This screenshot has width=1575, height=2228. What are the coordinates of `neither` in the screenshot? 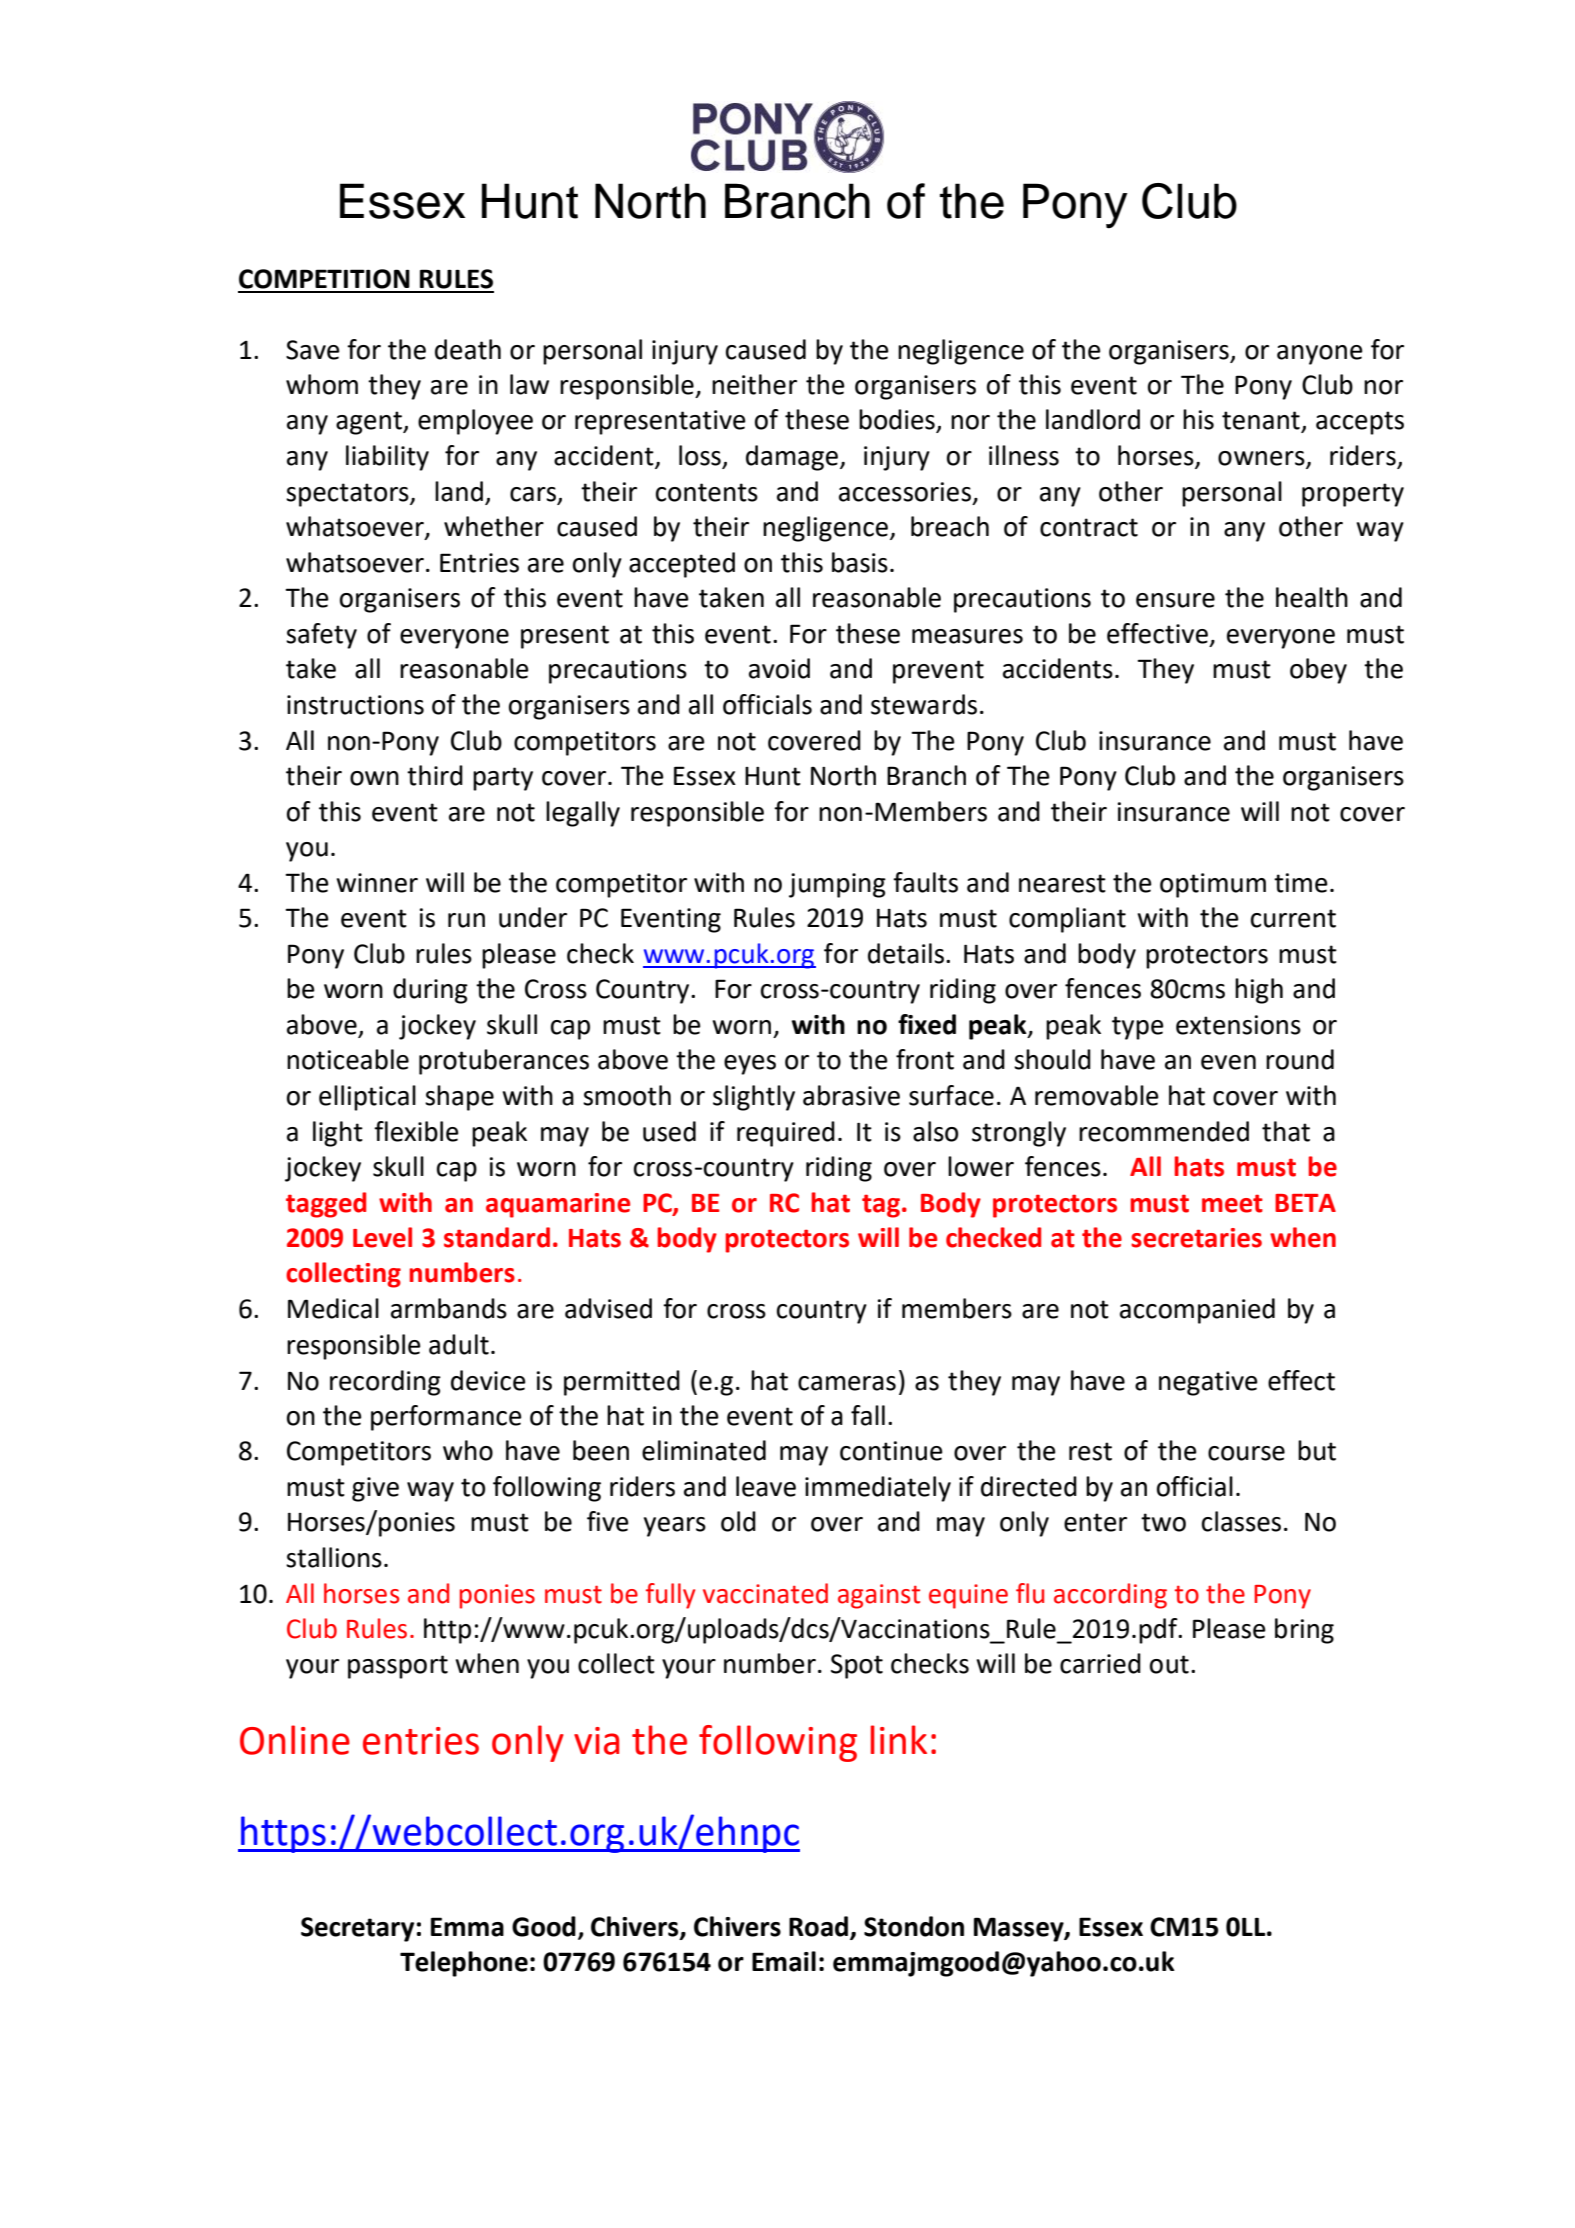 It's located at (754, 384).
